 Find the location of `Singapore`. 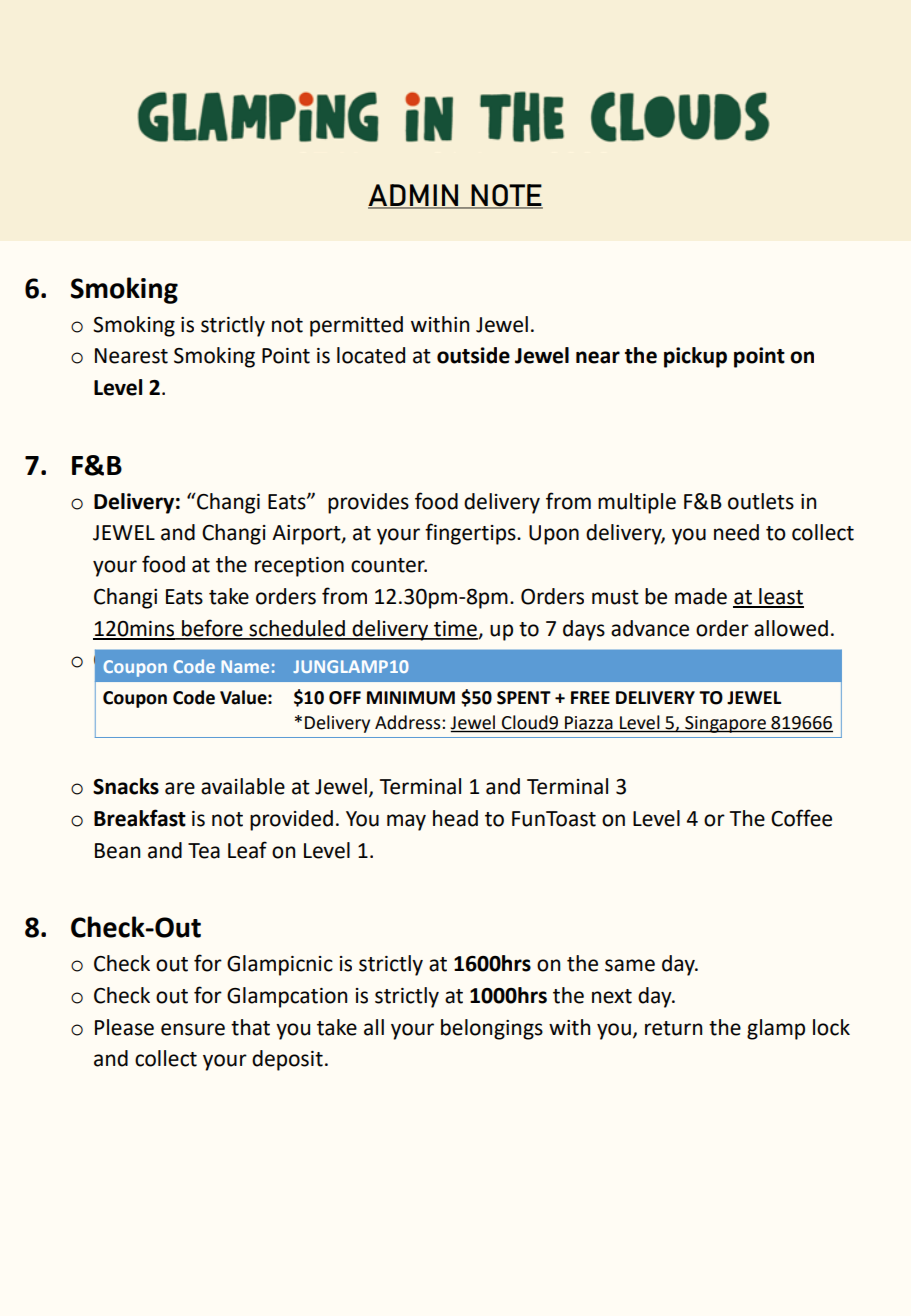

Singapore is located at coordinates (725, 724).
